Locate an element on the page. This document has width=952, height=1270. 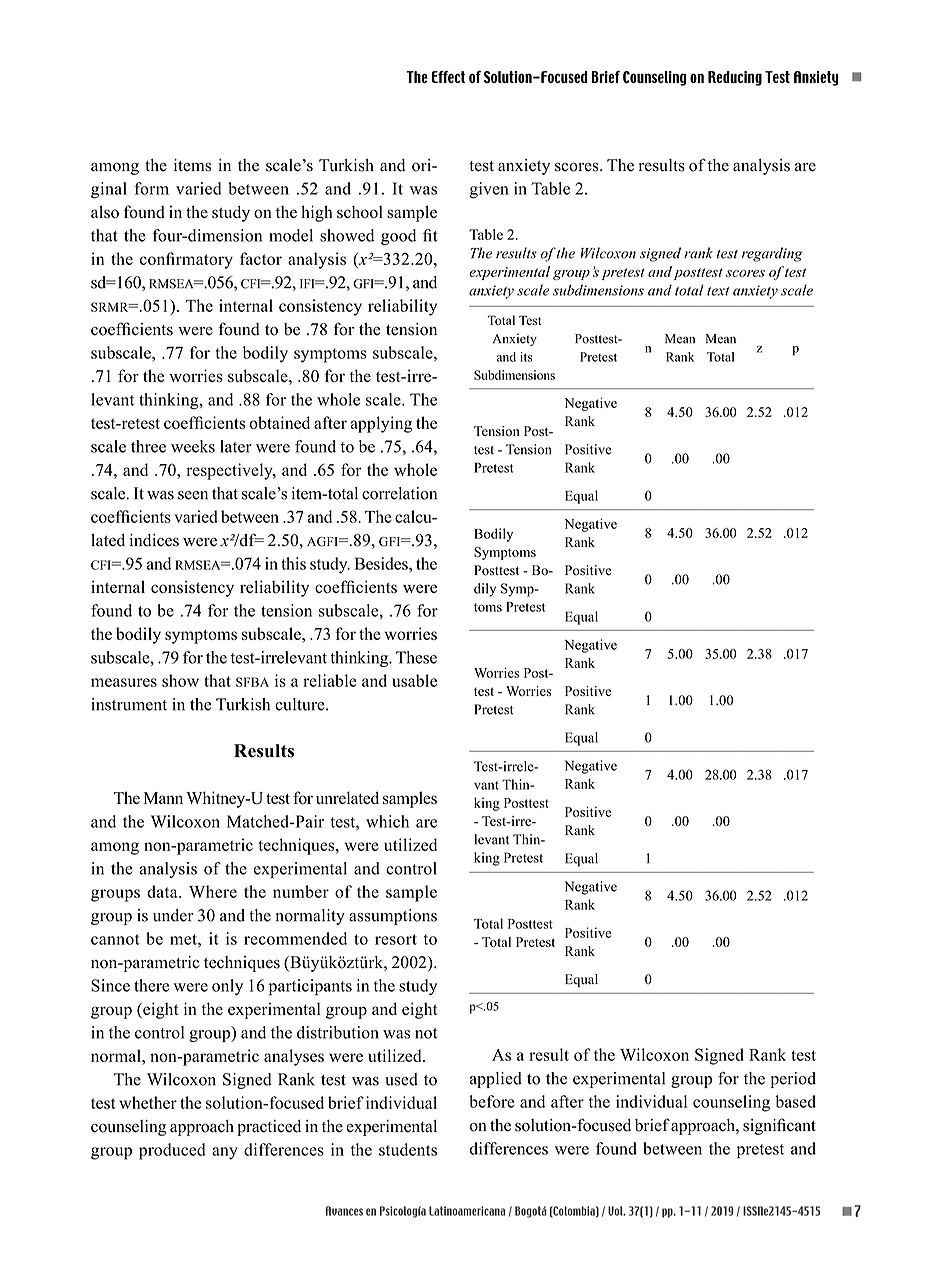
Effect is located at coordinates (449, 77).
